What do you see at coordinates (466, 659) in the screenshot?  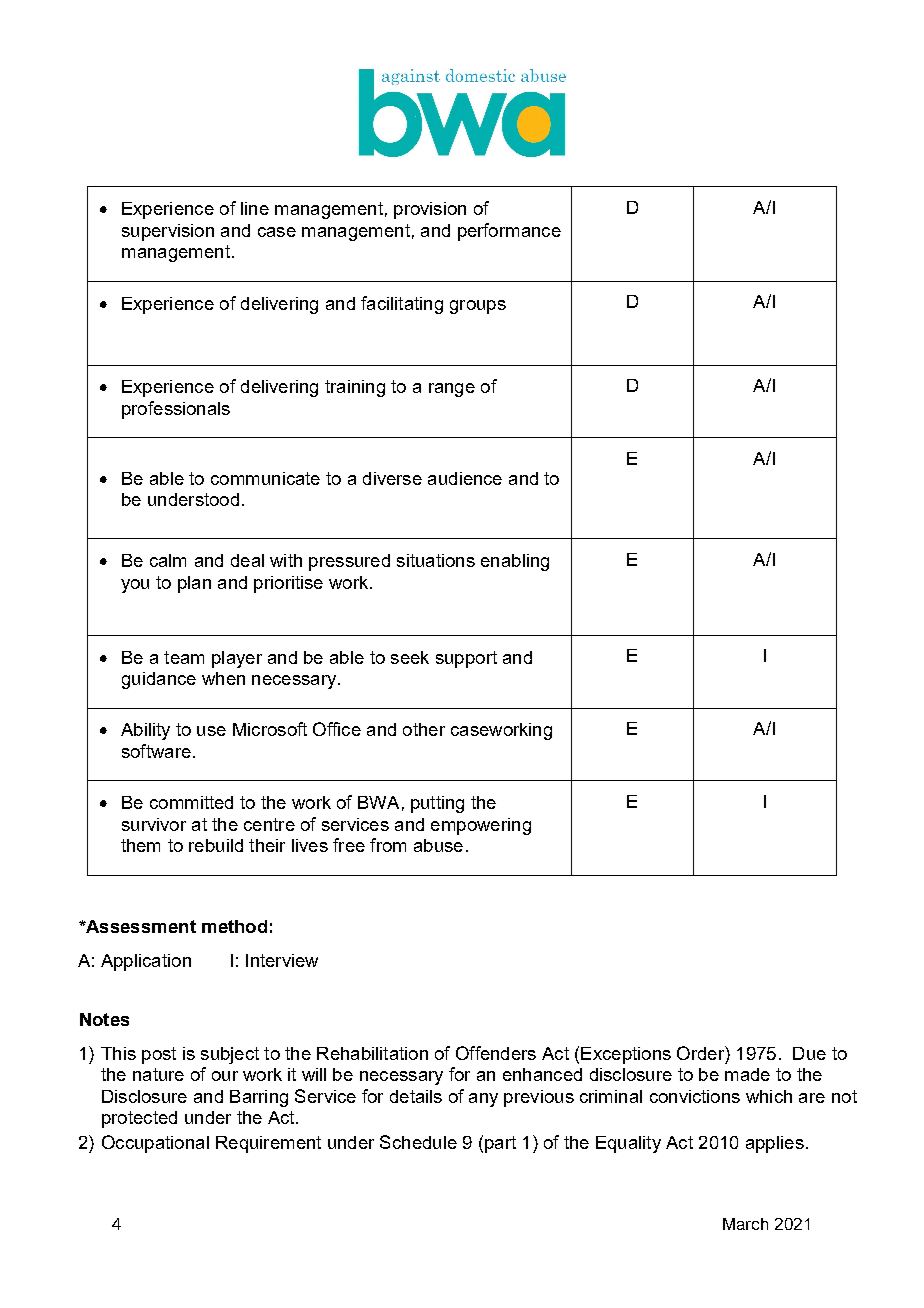 I see `support` at bounding box center [466, 659].
